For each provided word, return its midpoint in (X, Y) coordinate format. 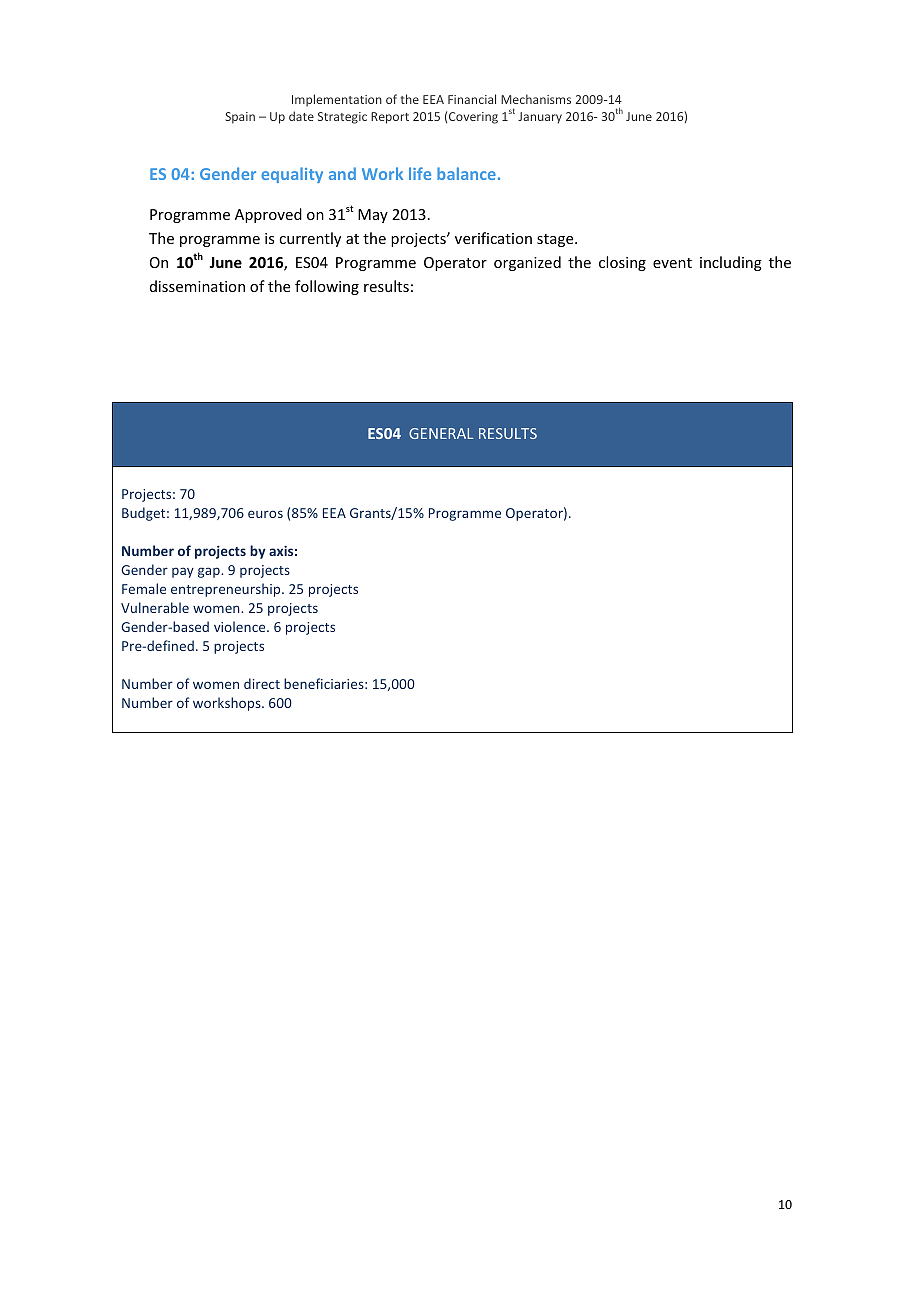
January (540, 118)
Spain (240, 118)
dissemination (197, 286)
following (327, 287)
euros (265, 514)
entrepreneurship (227, 590)
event (672, 263)
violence (241, 626)
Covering (473, 118)
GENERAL (441, 433)
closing (622, 263)
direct (262, 683)
